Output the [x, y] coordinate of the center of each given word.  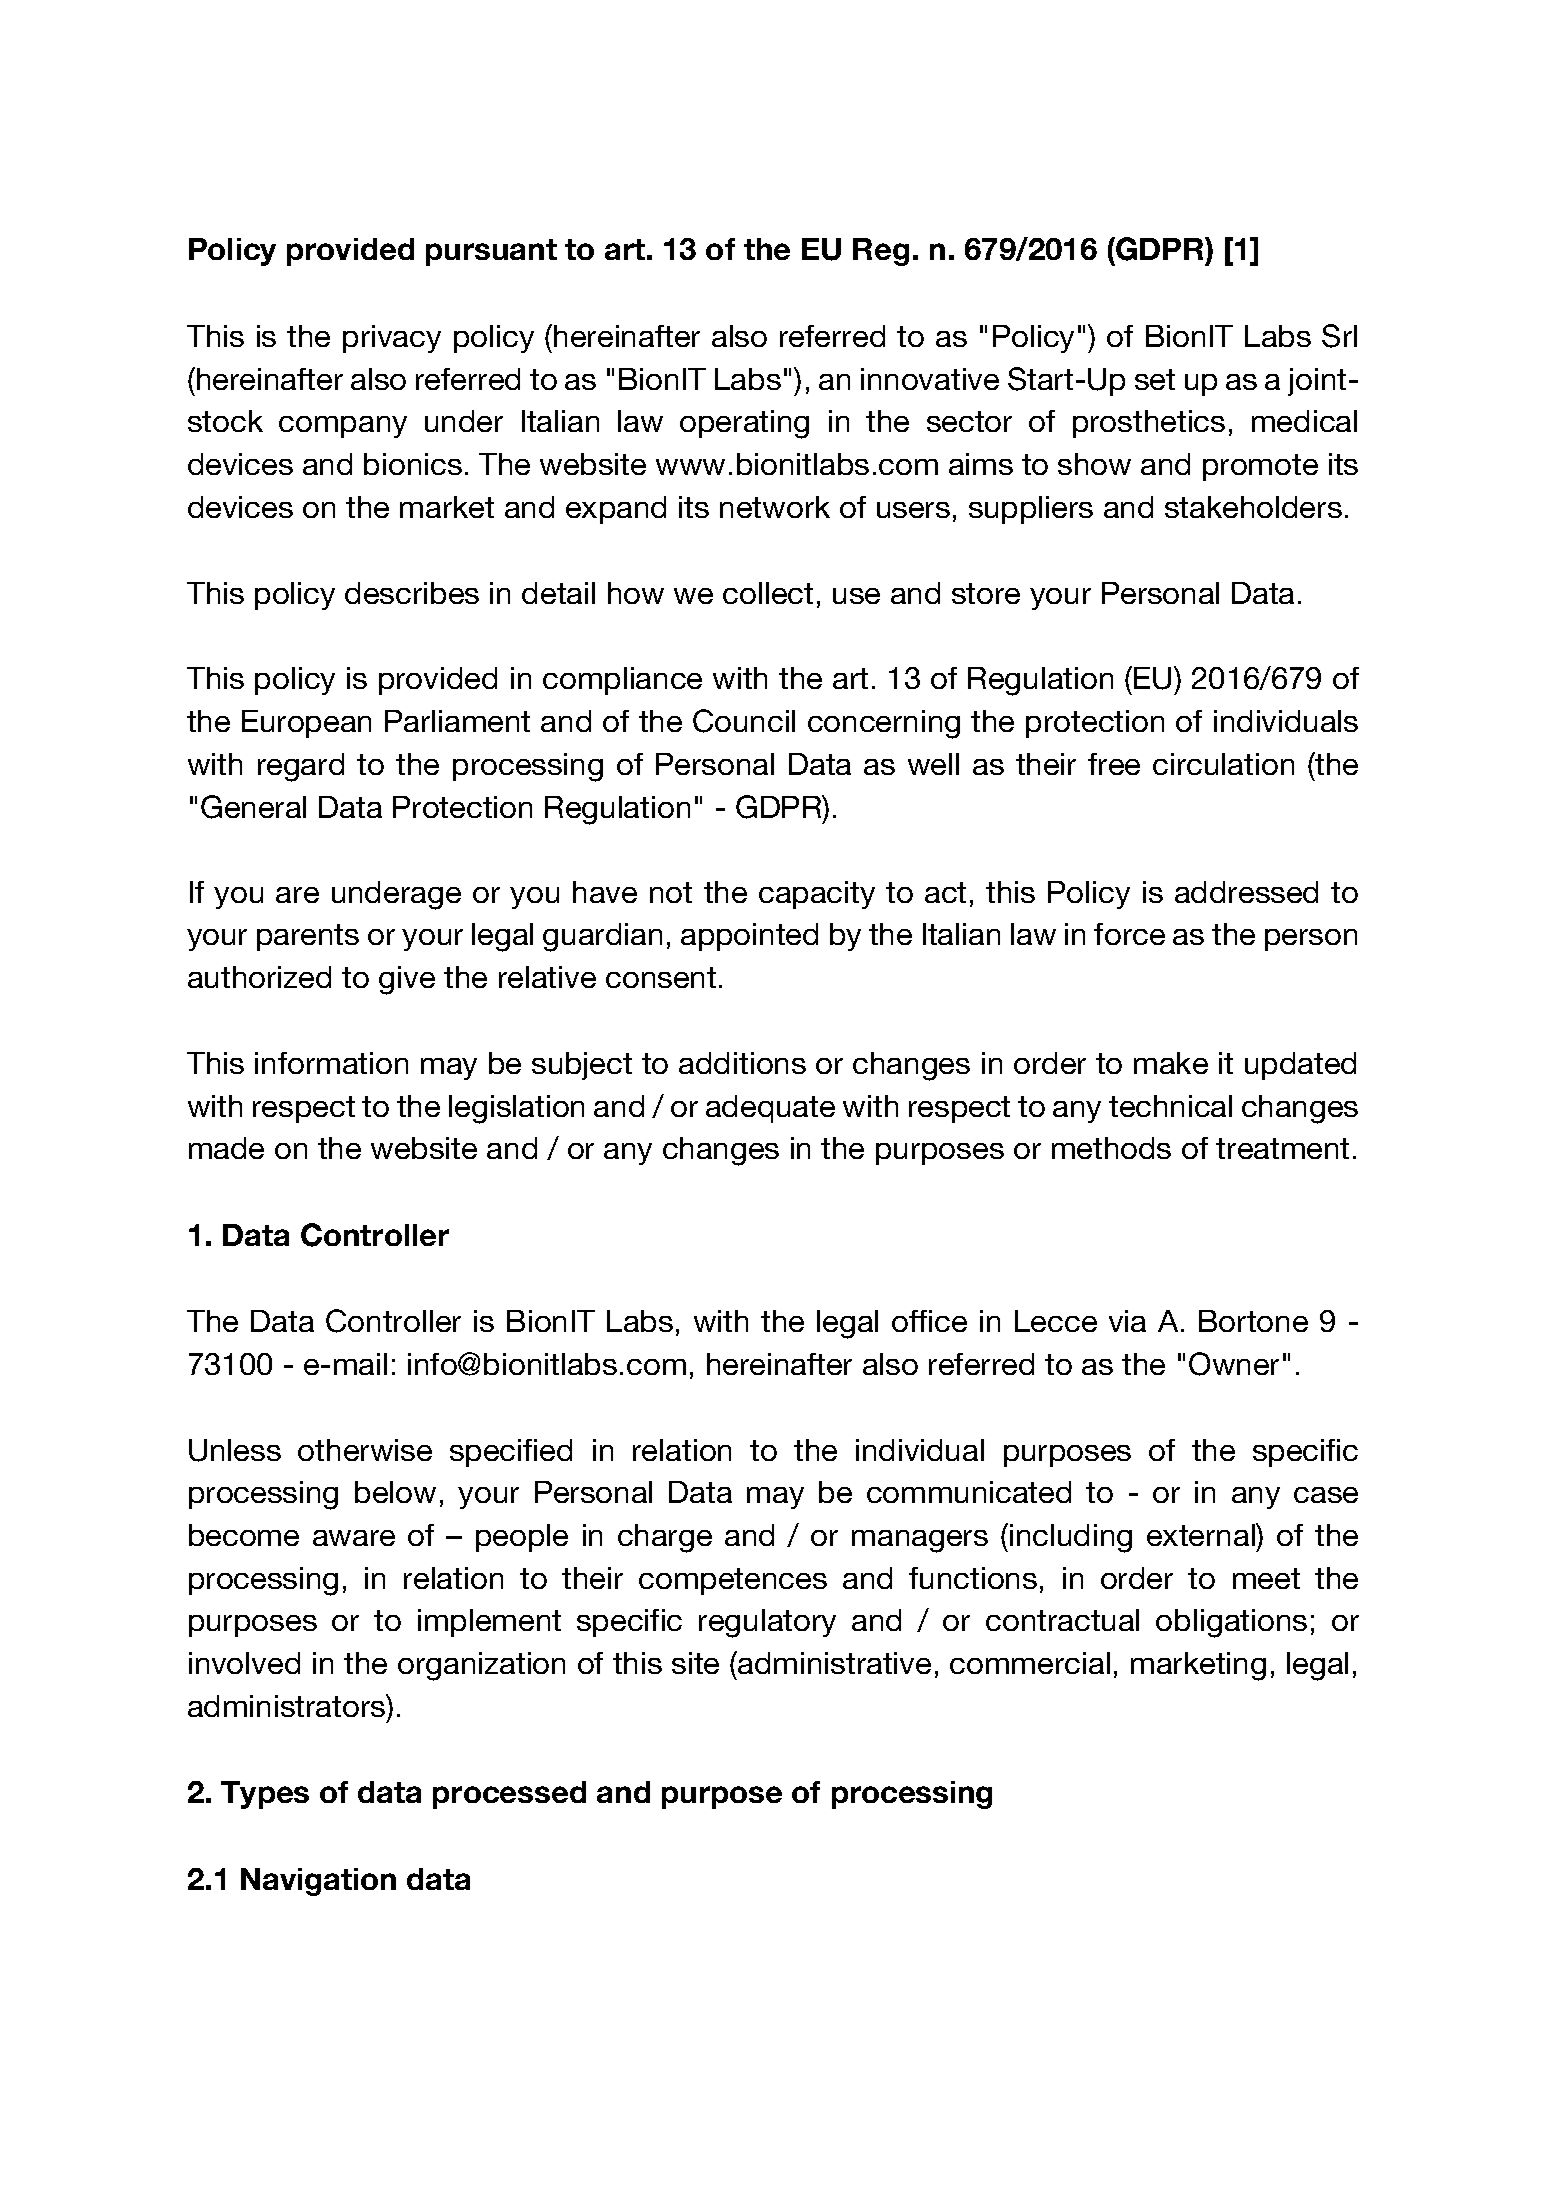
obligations [1231, 1623]
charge [665, 1538]
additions [742, 1063]
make [1171, 1063]
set [1155, 379]
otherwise [365, 1450]
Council [744, 721]
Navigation [318, 1882]
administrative [833, 1662]
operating [744, 424]
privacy [392, 339]
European [306, 724]
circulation [1223, 764]
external [1202, 1534]
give [407, 980]
